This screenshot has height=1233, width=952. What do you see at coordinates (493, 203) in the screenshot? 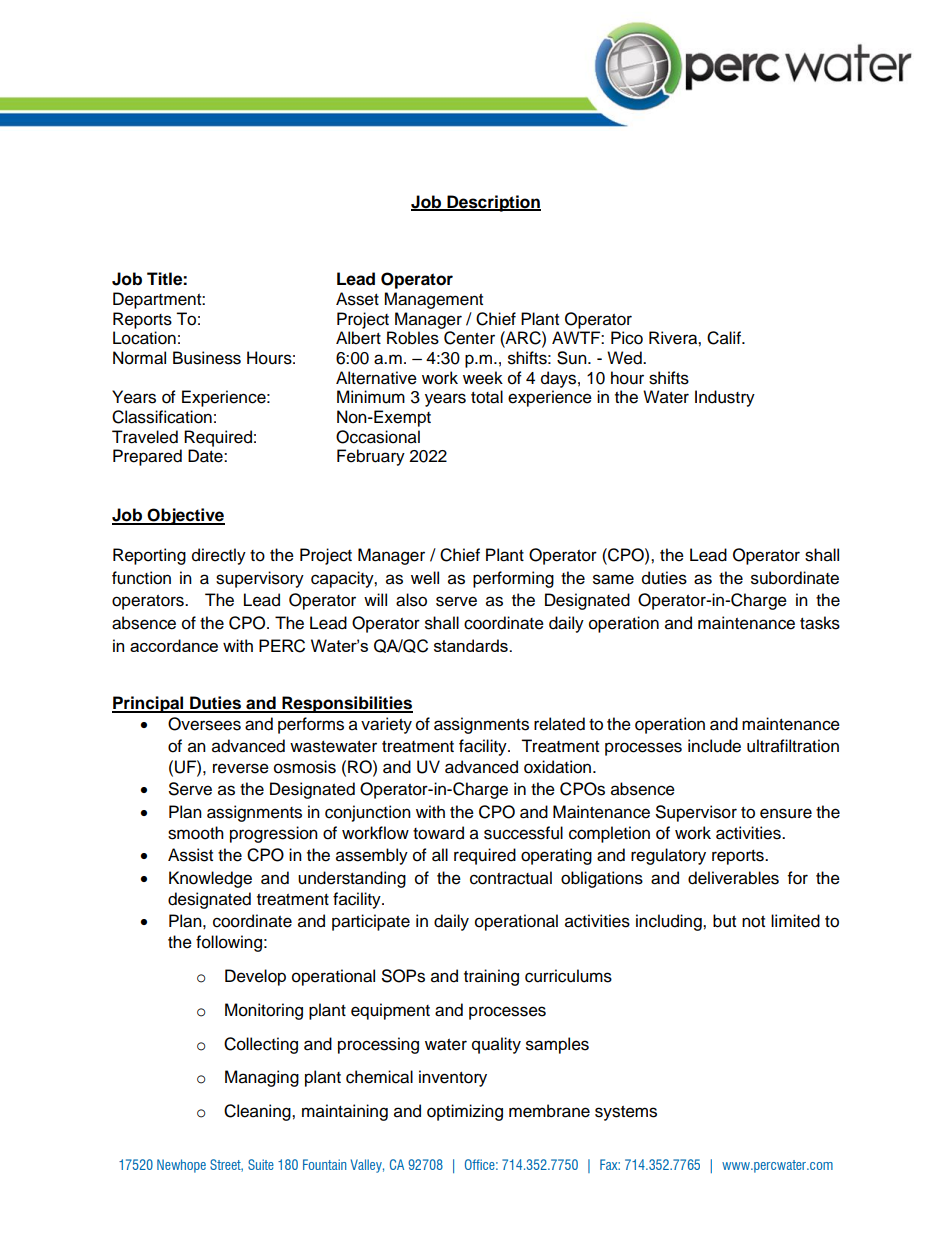
I see `Description` at bounding box center [493, 203].
